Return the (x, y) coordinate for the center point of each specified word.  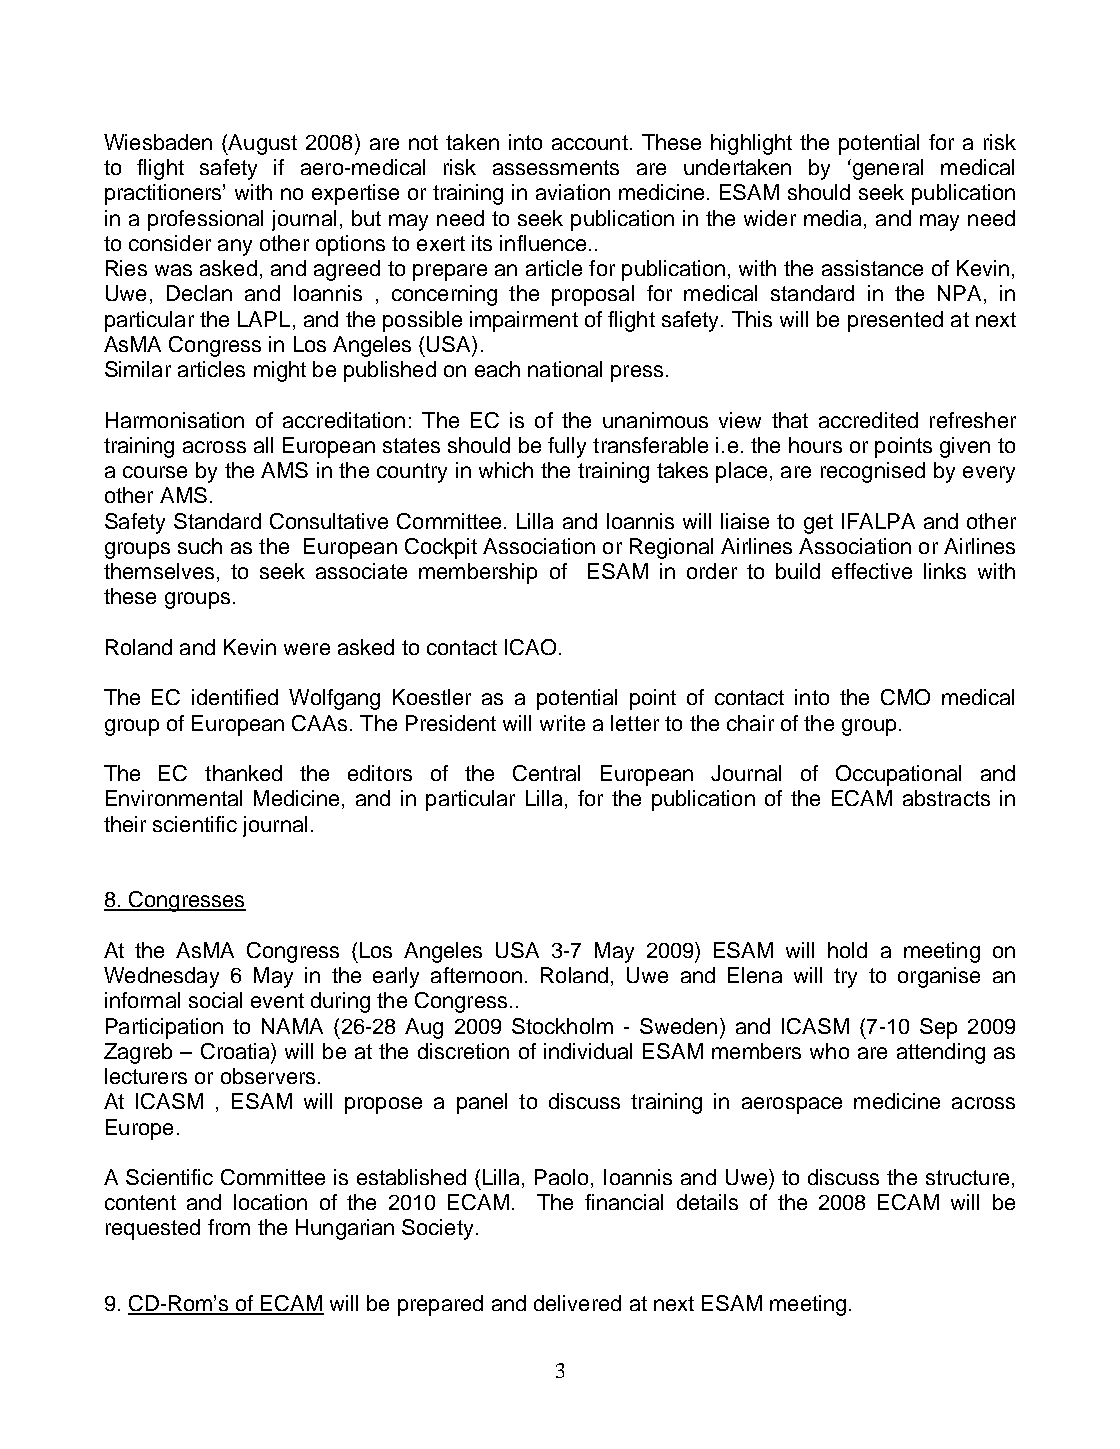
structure (967, 1177)
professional (205, 220)
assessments (556, 167)
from (229, 1227)
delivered (577, 1303)
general (886, 169)
